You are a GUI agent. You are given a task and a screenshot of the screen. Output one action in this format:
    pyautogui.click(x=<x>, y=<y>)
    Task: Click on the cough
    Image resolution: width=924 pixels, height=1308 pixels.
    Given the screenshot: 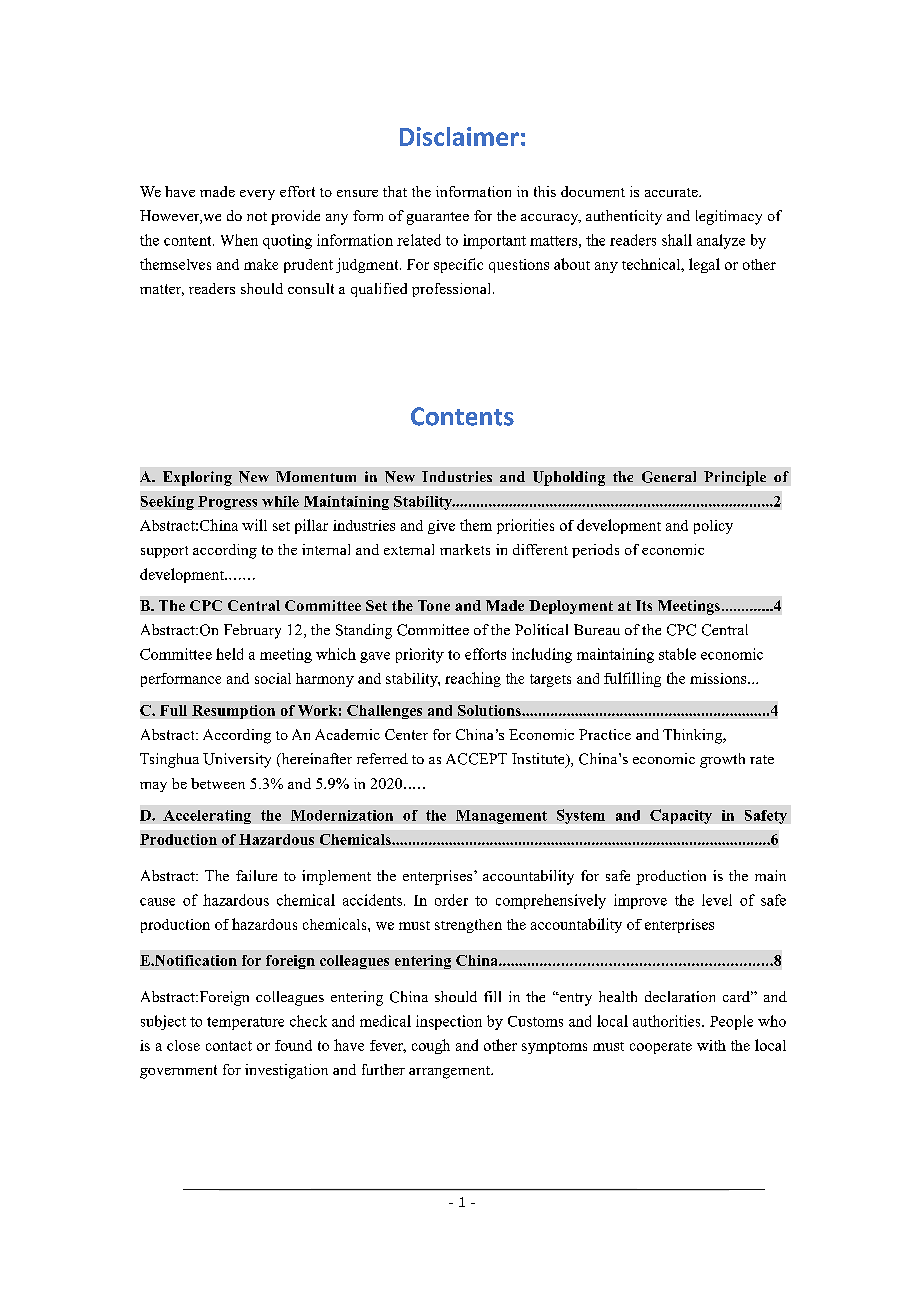 What is the action you would take?
    pyautogui.click(x=431, y=1046)
